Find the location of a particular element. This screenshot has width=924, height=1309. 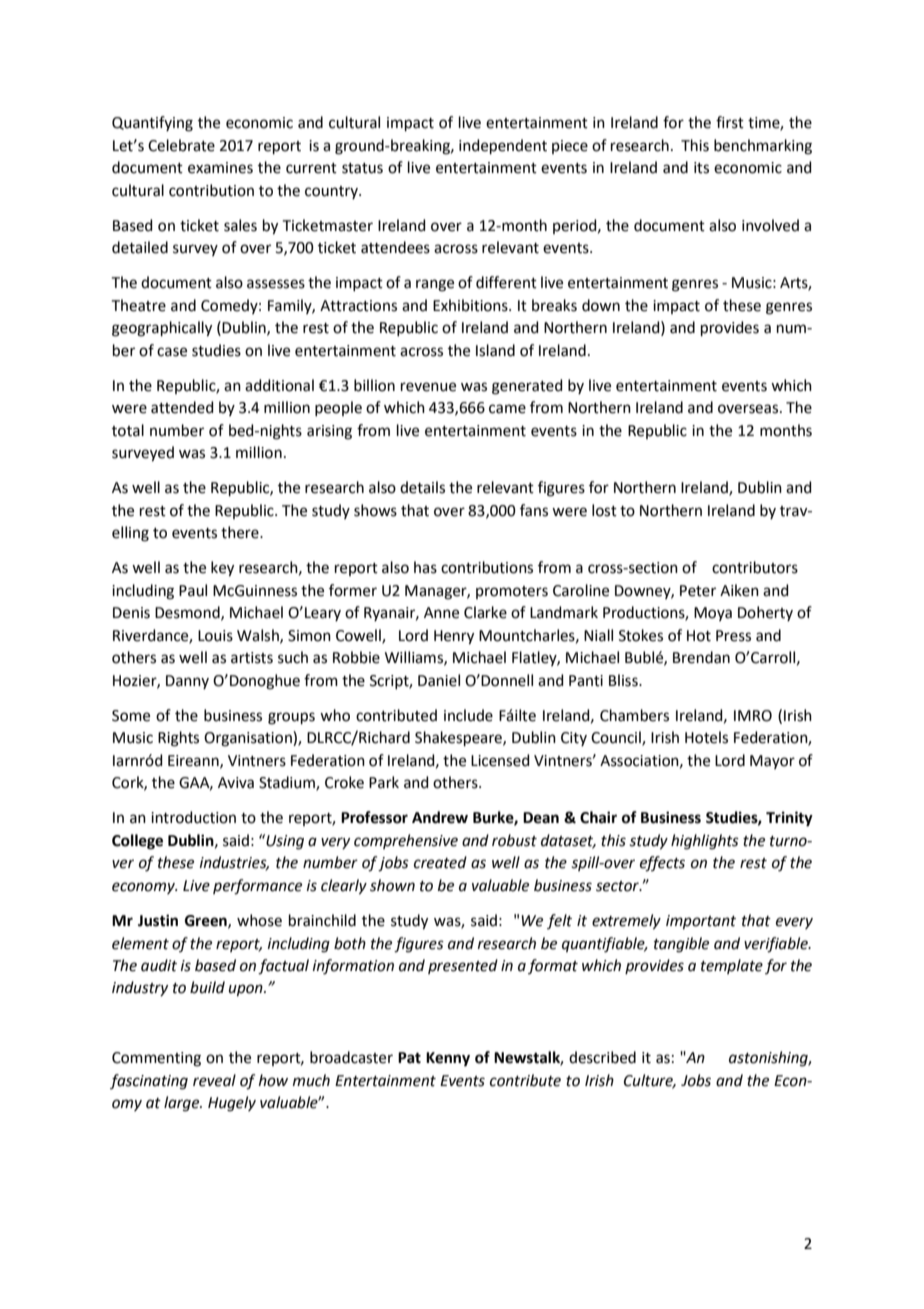

independent is located at coordinates (503, 146).
